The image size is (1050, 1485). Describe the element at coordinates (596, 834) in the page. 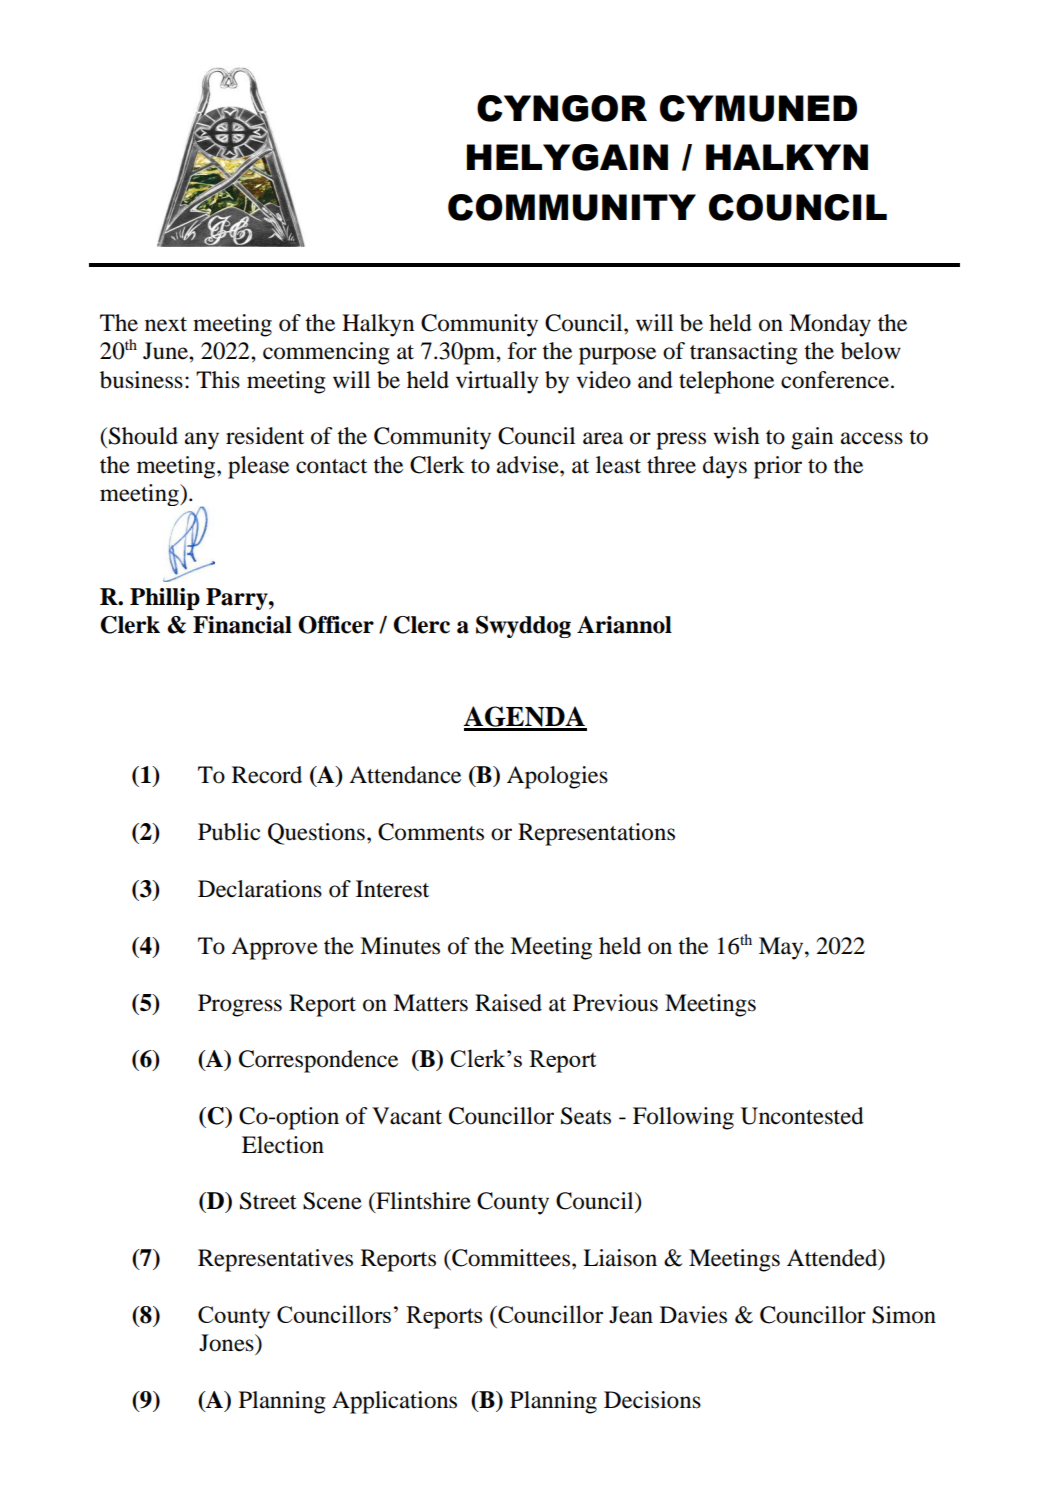

I see `Representations` at that location.
